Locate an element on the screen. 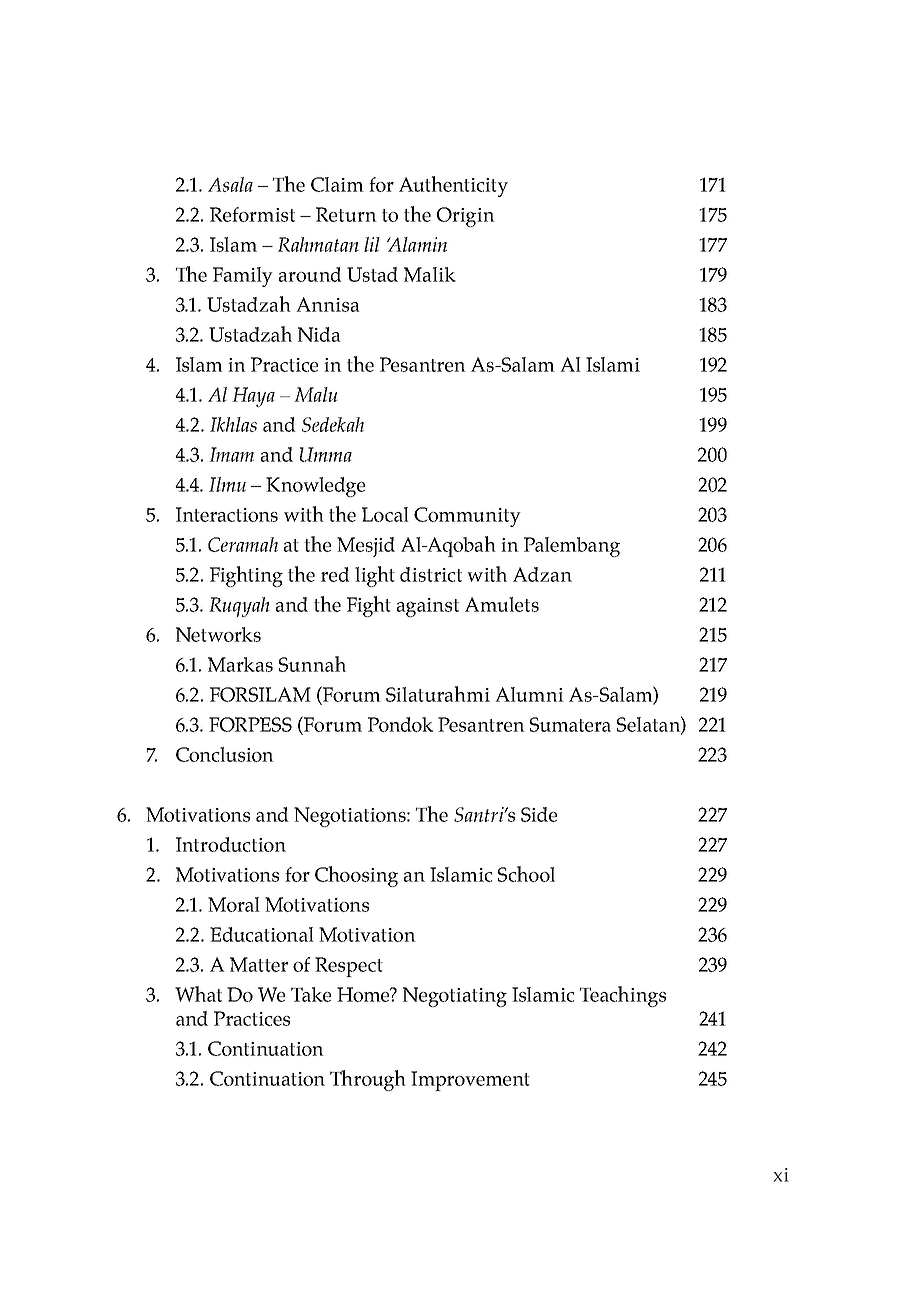  Authenticity is located at coordinates (453, 186).
